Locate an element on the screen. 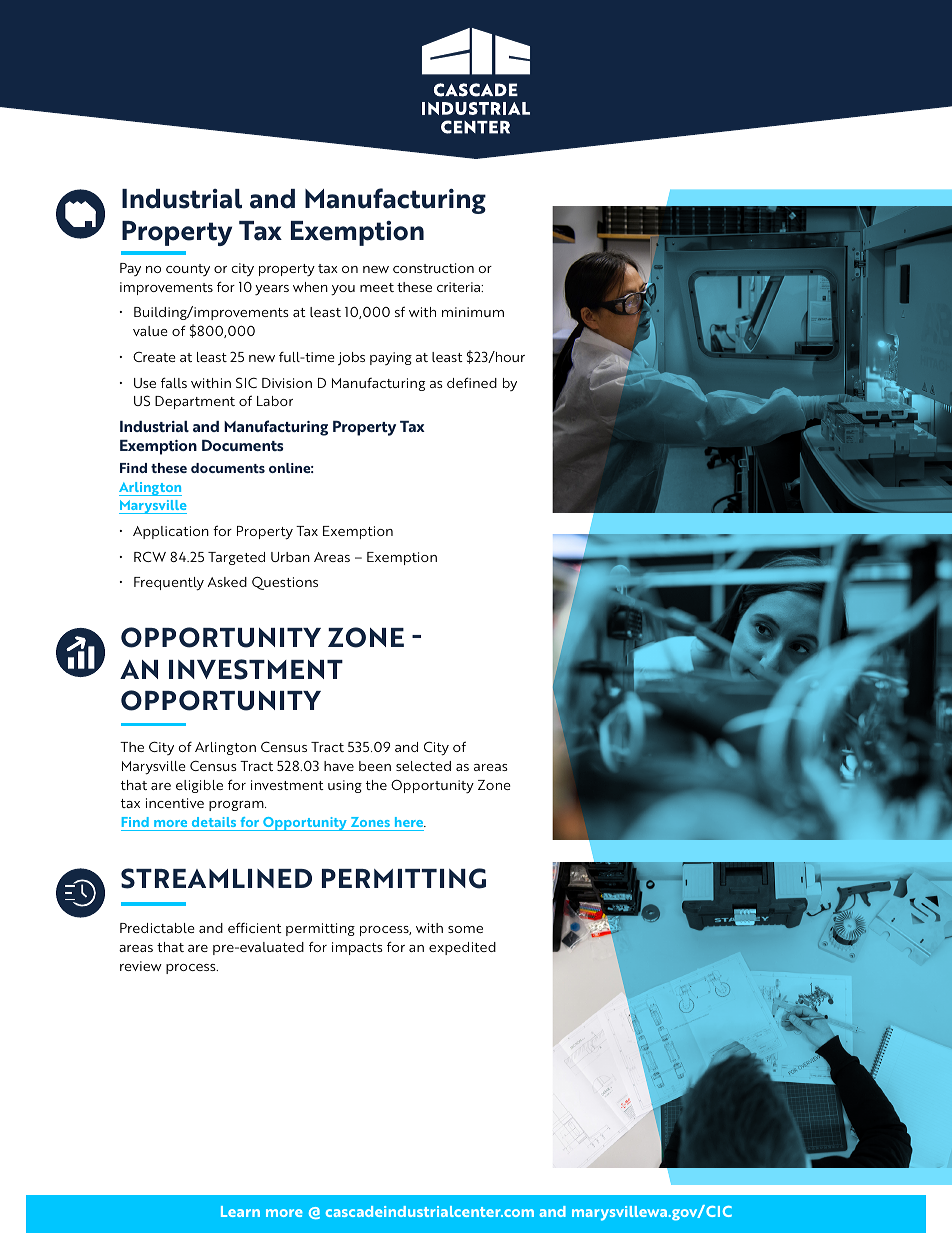 The image size is (952, 1233). selected is located at coordinates (423, 766).
